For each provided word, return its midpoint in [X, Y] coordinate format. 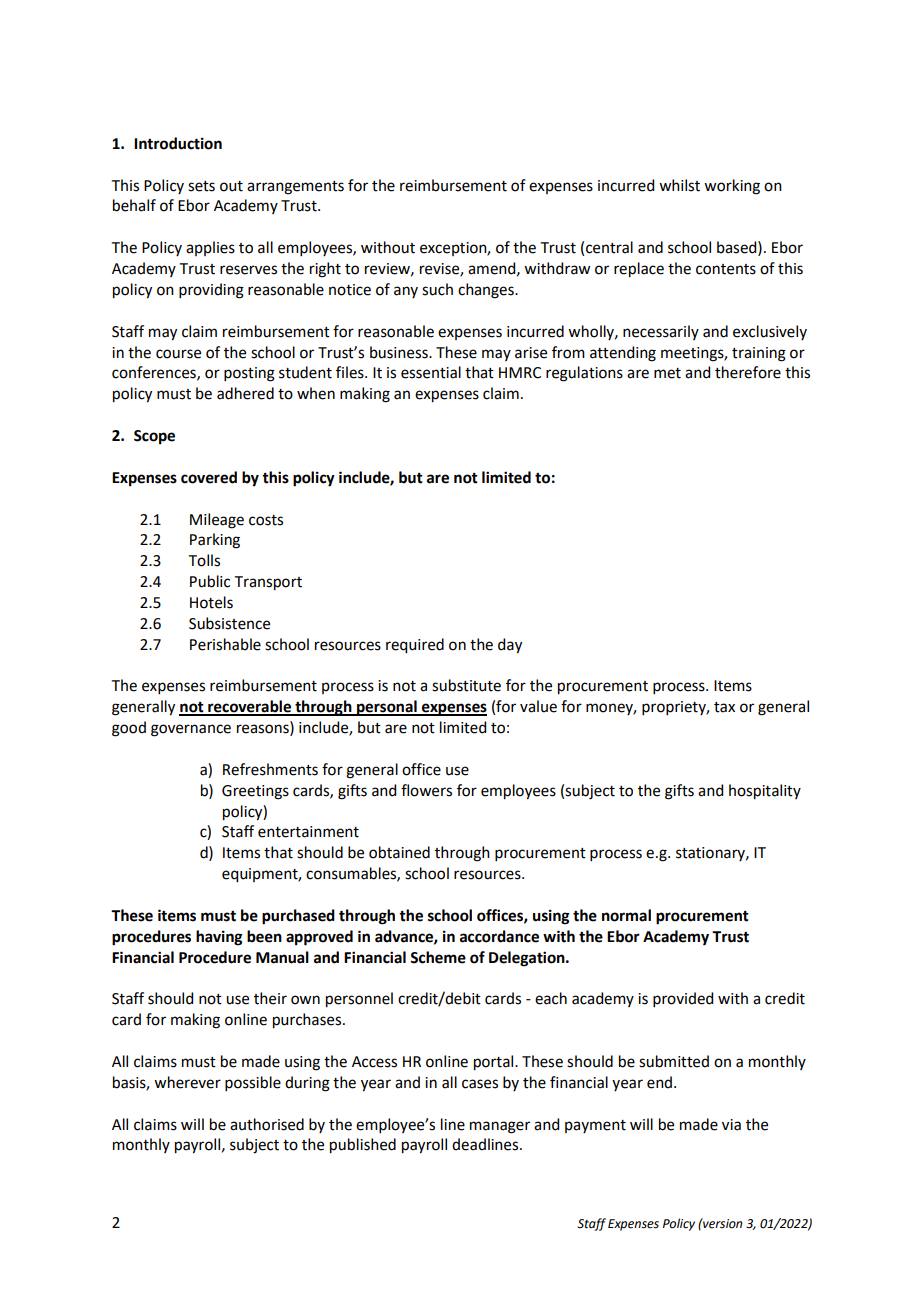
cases [480, 1084]
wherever [187, 1082]
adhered [245, 393]
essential [431, 372]
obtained [399, 852]
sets [201, 186]
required [415, 646]
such [437, 289]
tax [724, 707]
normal [626, 915]
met [667, 373]
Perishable [225, 644]
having [219, 938]
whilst [679, 185]
